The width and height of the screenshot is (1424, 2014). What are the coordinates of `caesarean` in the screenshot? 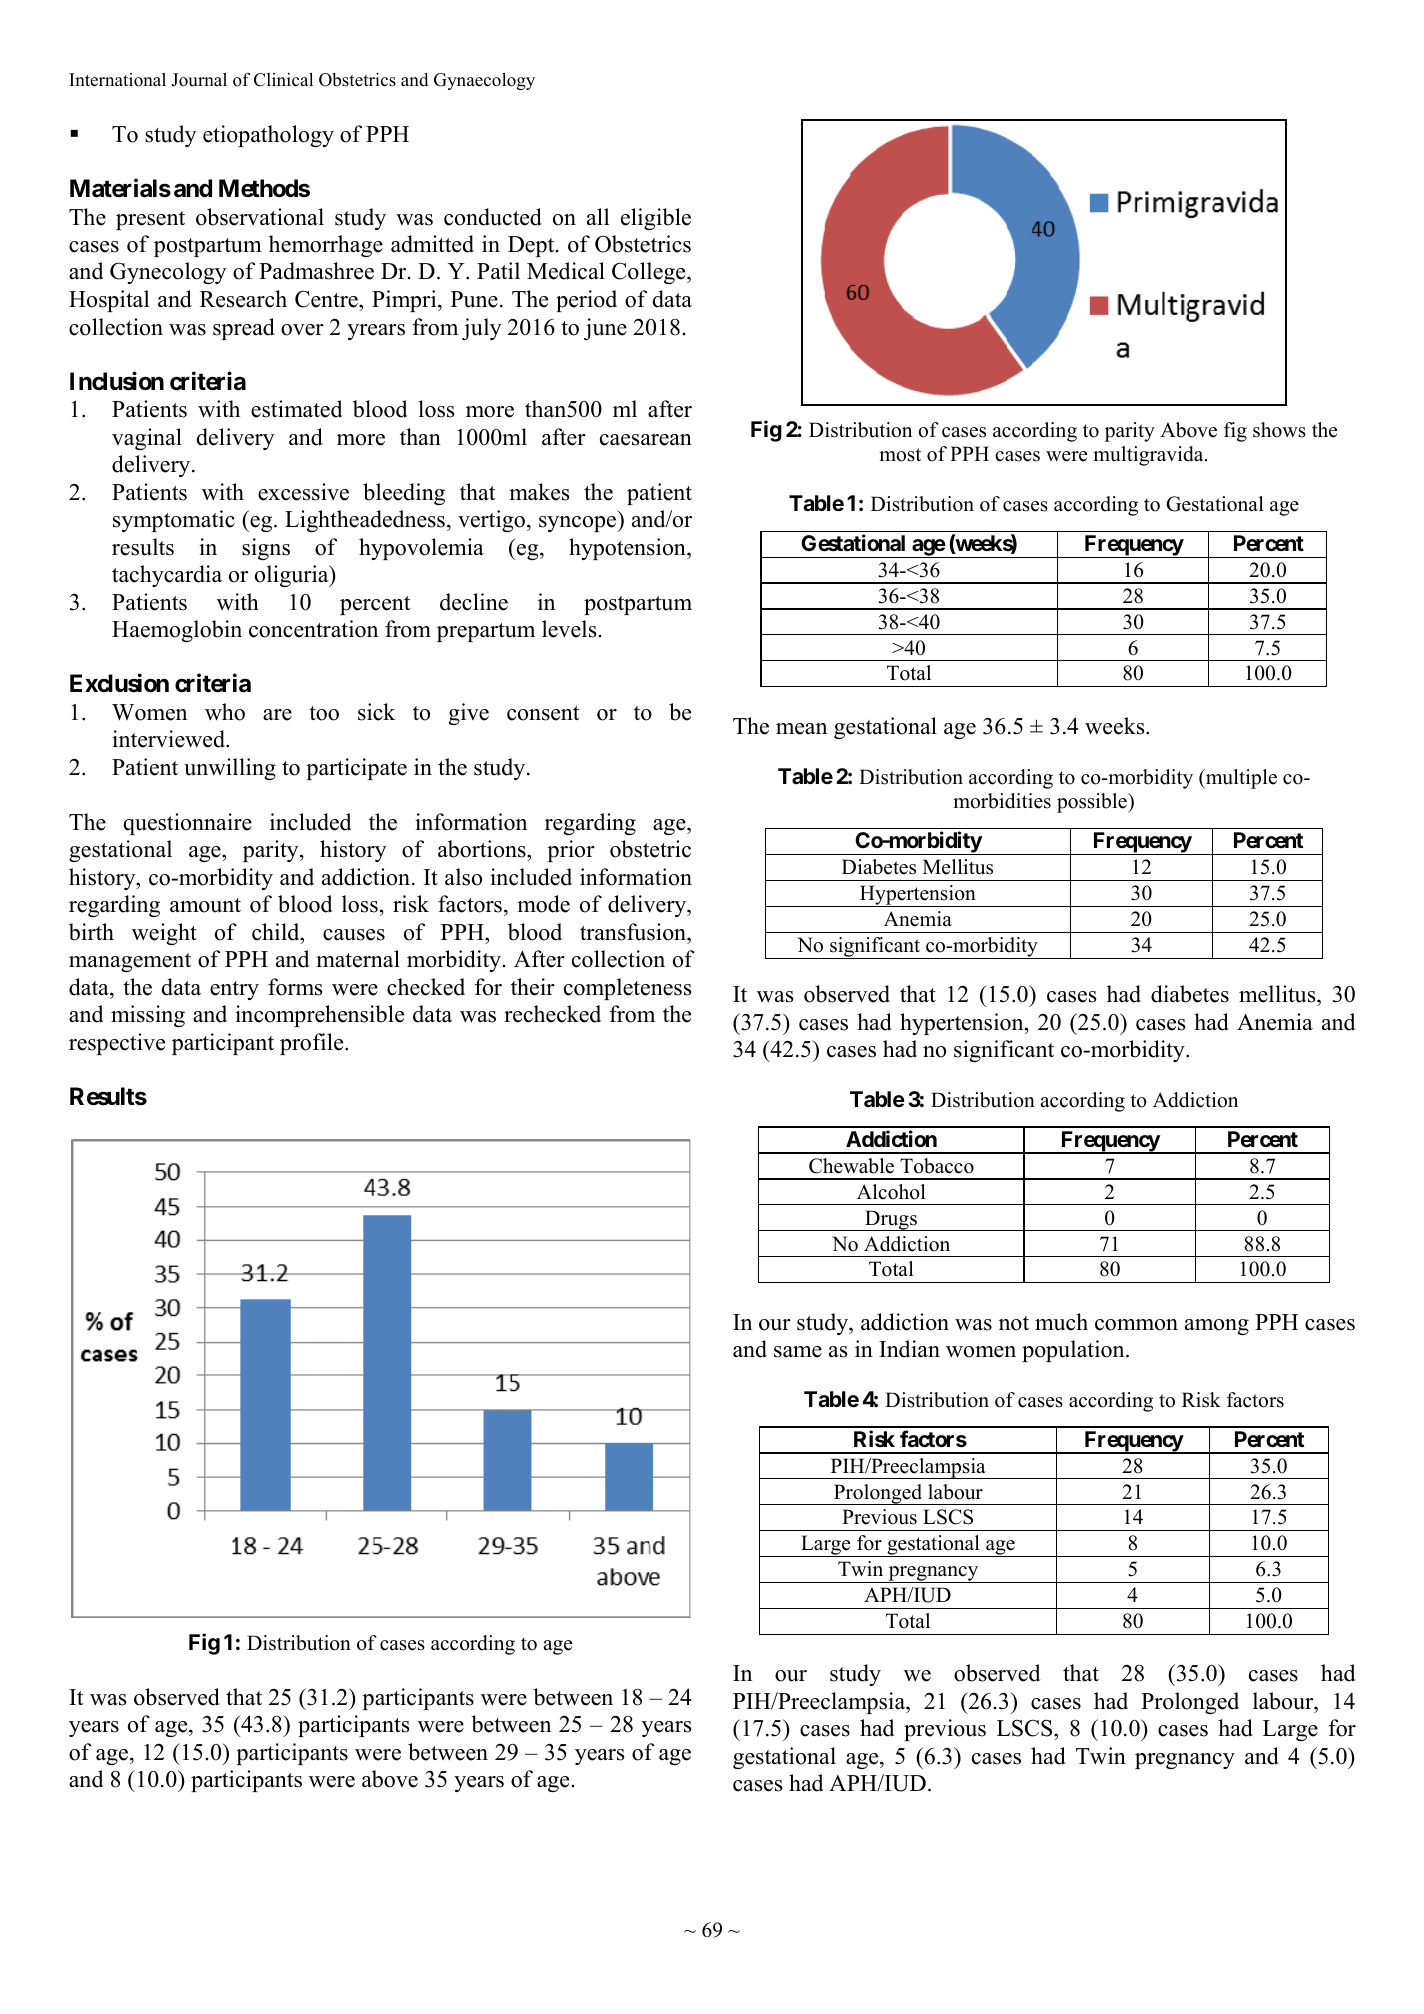 It's located at (646, 440).
